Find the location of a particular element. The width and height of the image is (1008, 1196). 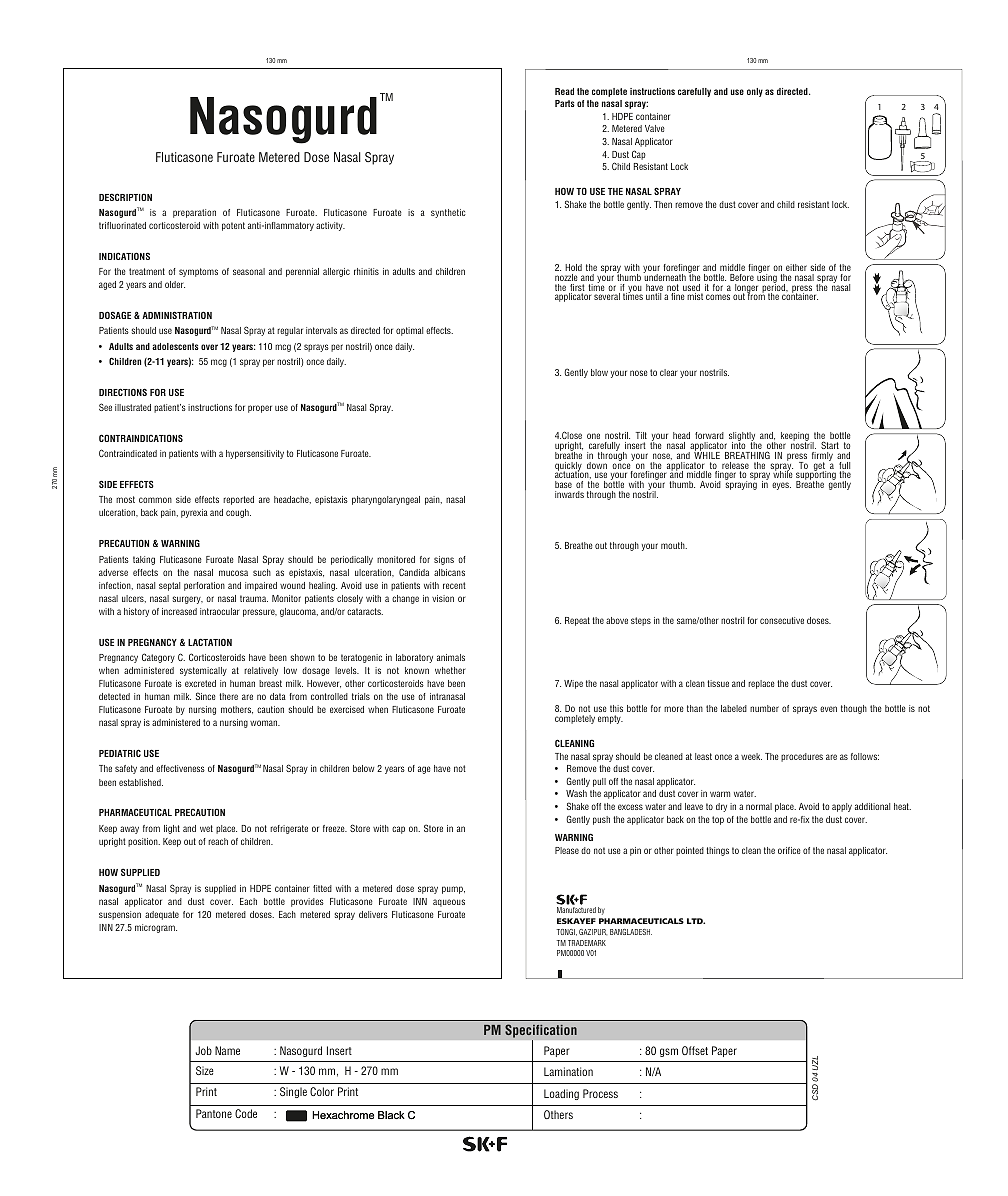

procedures is located at coordinates (802, 757).
